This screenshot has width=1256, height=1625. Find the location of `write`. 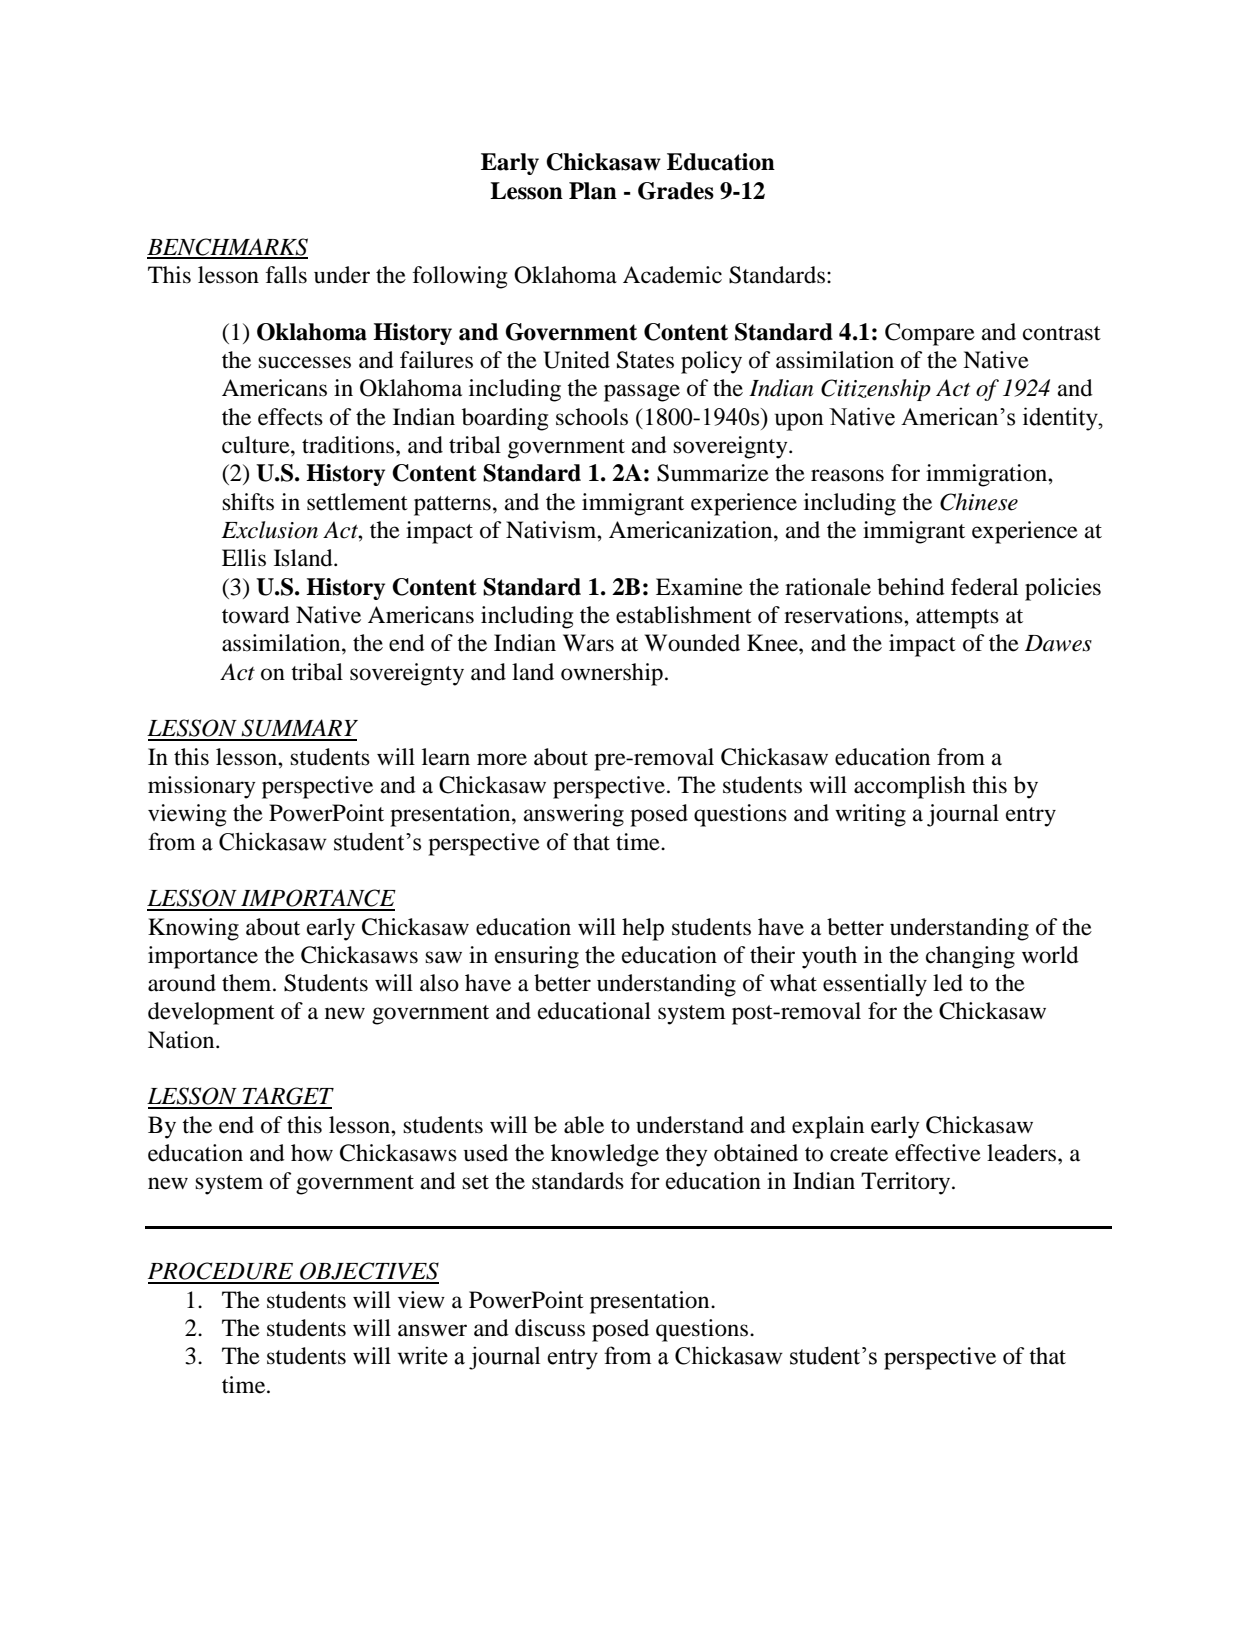

write is located at coordinates (422, 1355).
